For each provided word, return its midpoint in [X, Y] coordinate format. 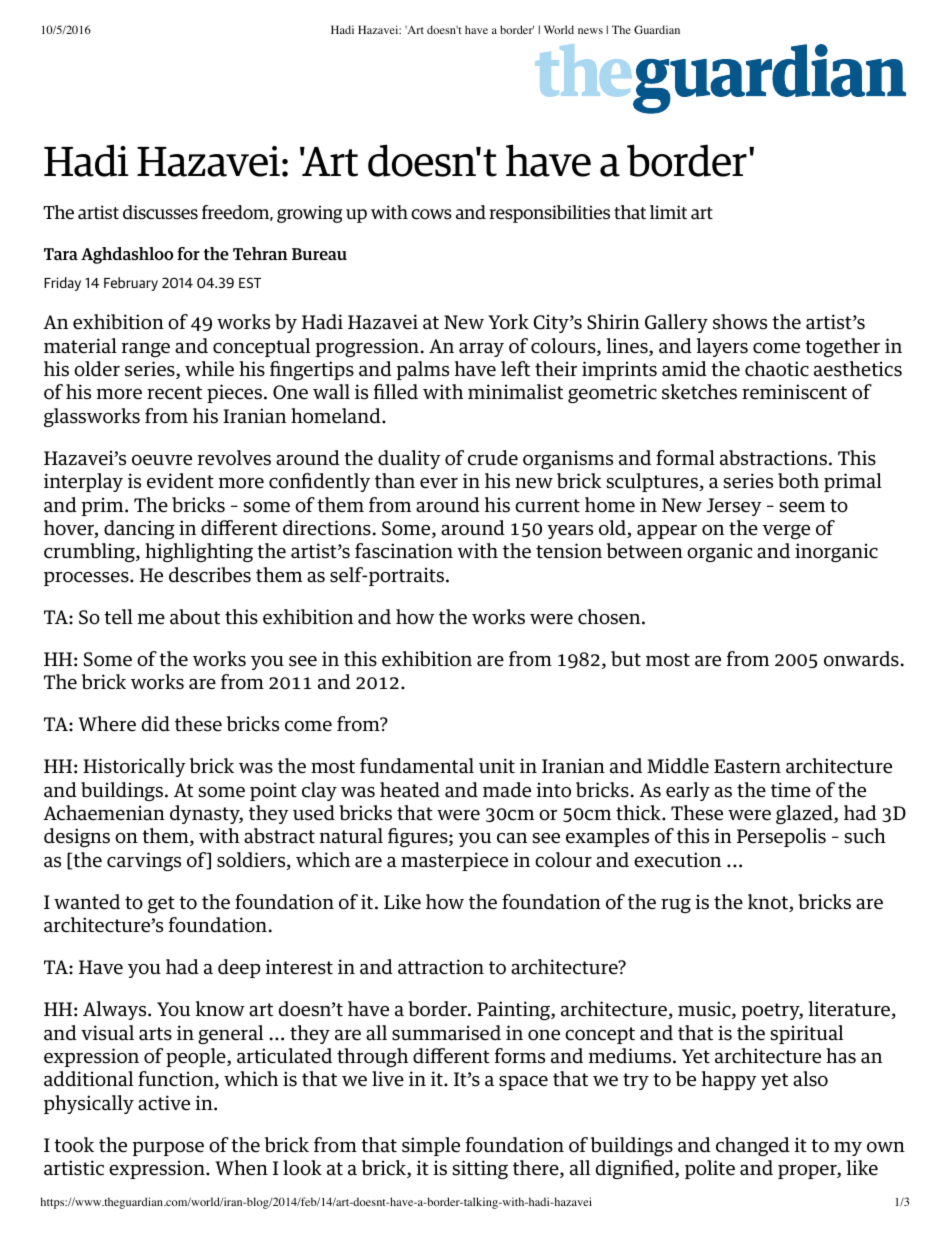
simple [431, 1146]
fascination [404, 551]
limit [668, 212]
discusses [160, 212]
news [590, 31]
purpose [168, 1149]
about [195, 617]
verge [786, 532]
